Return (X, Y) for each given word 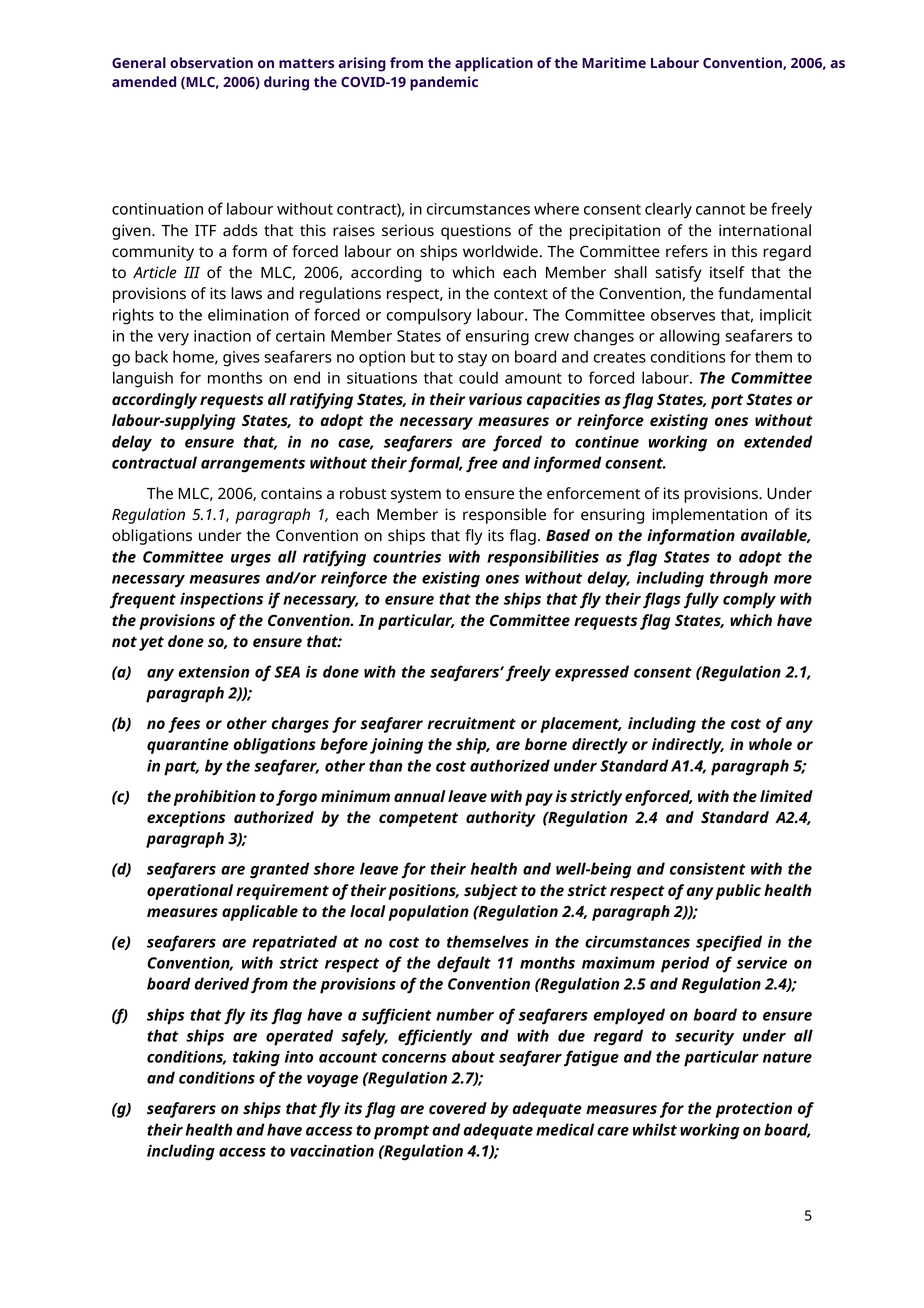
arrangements (253, 465)
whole (770, 744)
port (727, 401)
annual (419, 796)
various (495, 399)
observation (211, 62)
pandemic (444, 83)
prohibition (215, 798)
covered (458, 1108)
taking (256, 1058)
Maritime (614, 62)
